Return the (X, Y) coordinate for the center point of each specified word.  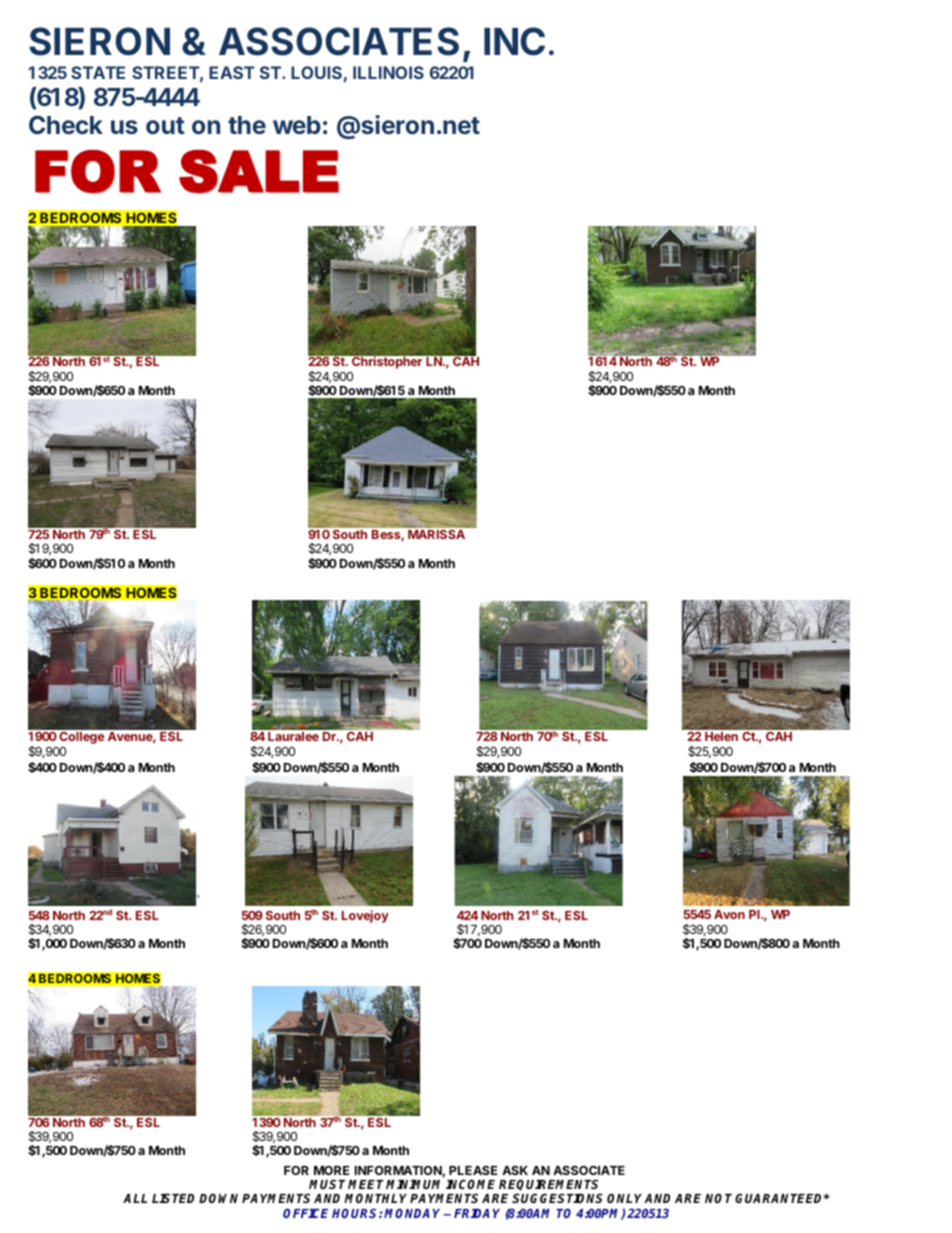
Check (66, 124)
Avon (729, 914)
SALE (259, 171)
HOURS (356, 1213)
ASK (515, 1170)
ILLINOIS (388, 72)
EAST (232, 72)
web (297, 125)
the (247, 125)
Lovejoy (365, 916)
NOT (718, 1198)
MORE (331, 1170)
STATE (98, 72)
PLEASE (473, 1170)
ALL (135, 1198)
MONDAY (414, 1213)
